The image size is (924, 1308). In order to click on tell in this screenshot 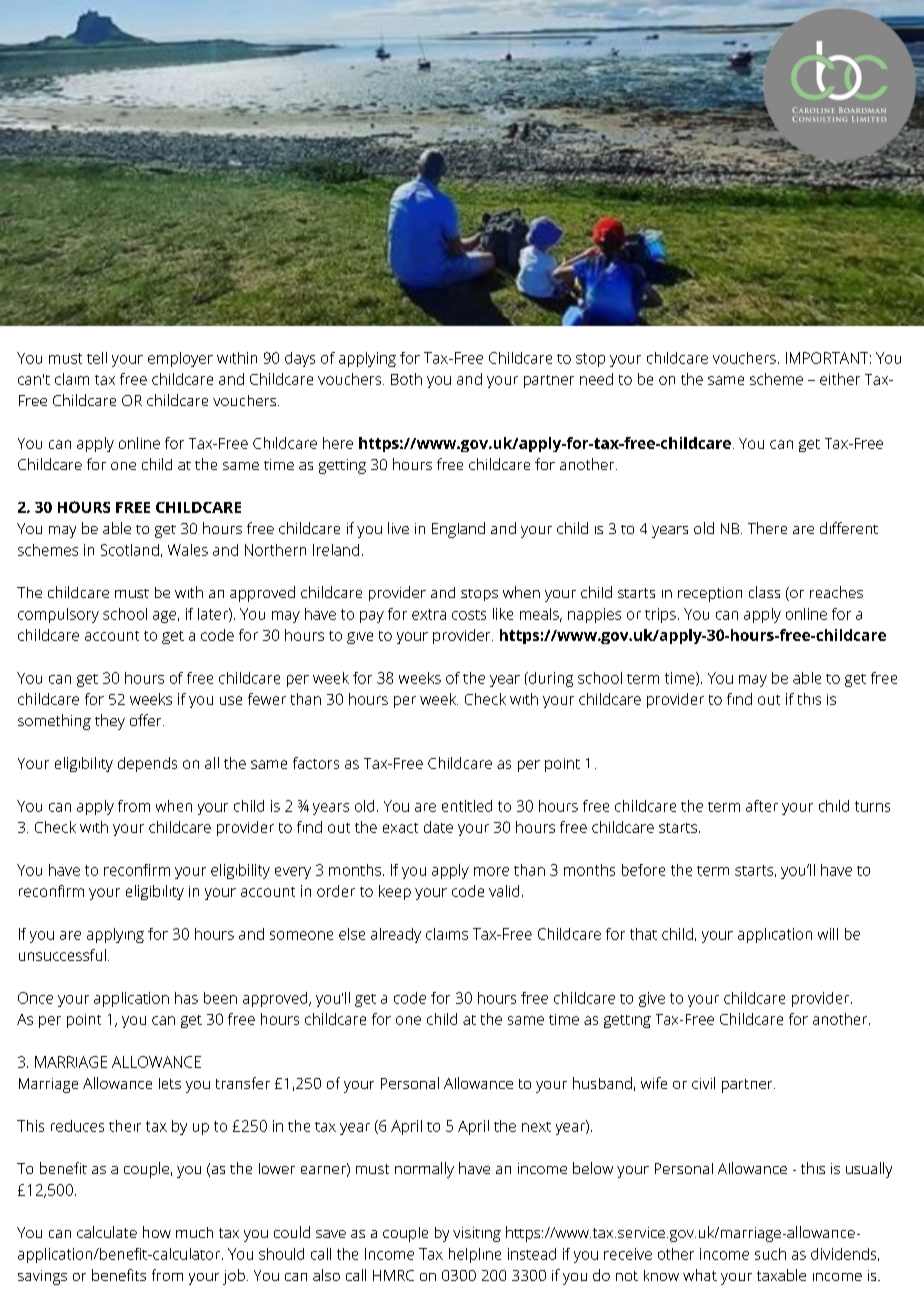, I will do `click(97, 358)`.
